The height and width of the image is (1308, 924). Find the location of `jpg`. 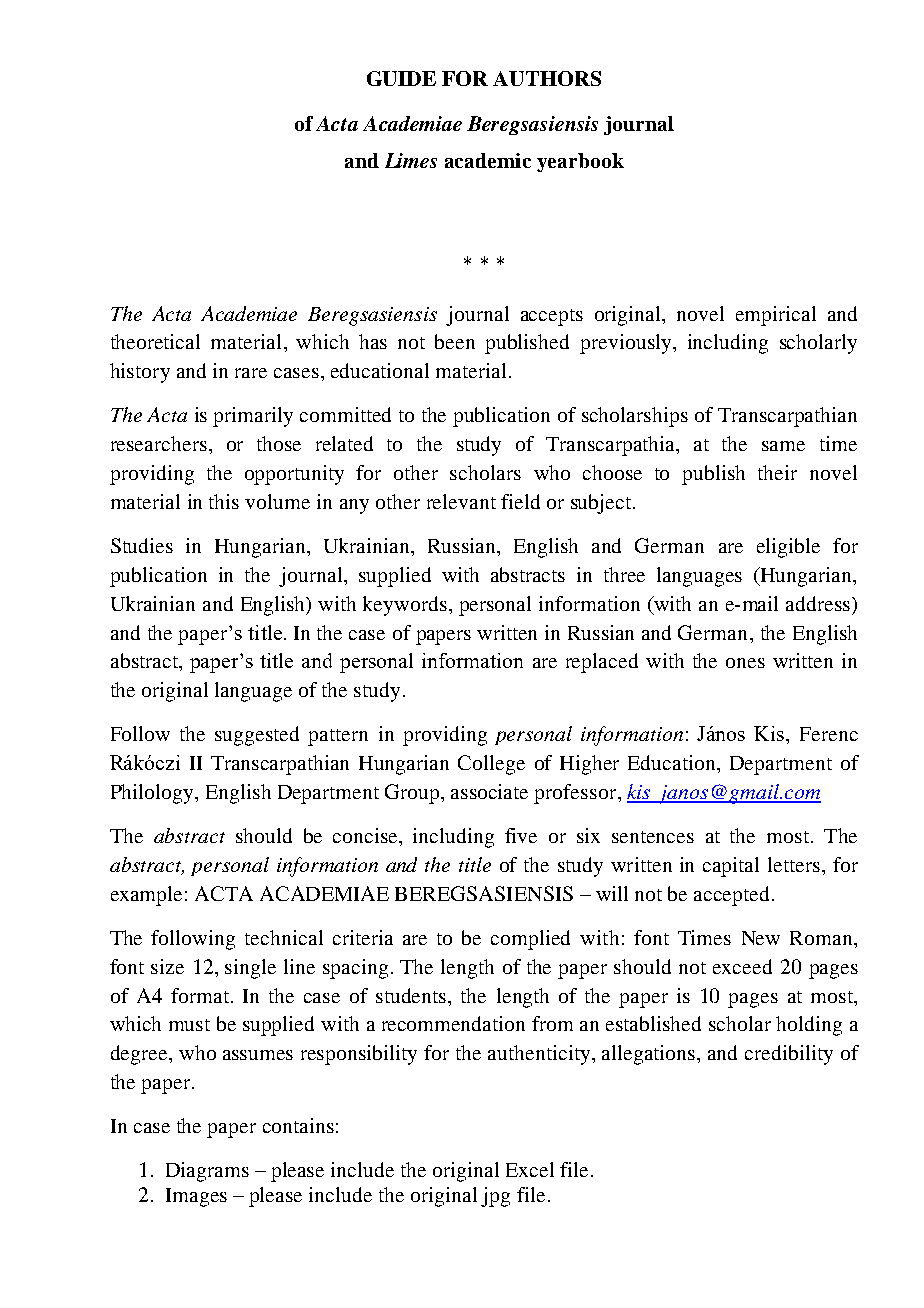

jpg is located at coordinates (495, 1197).
